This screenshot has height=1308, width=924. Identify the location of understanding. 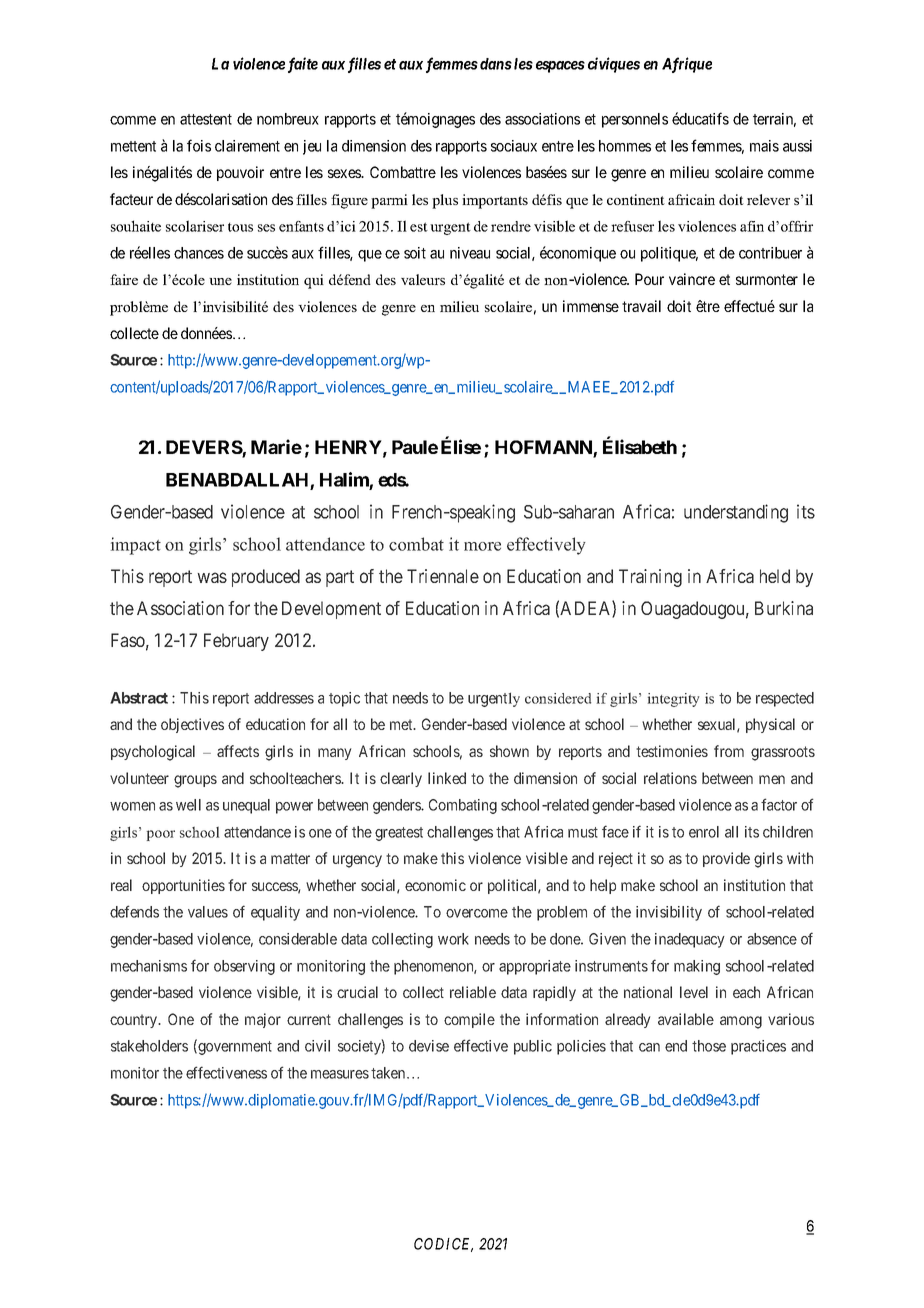
(736, 513).
